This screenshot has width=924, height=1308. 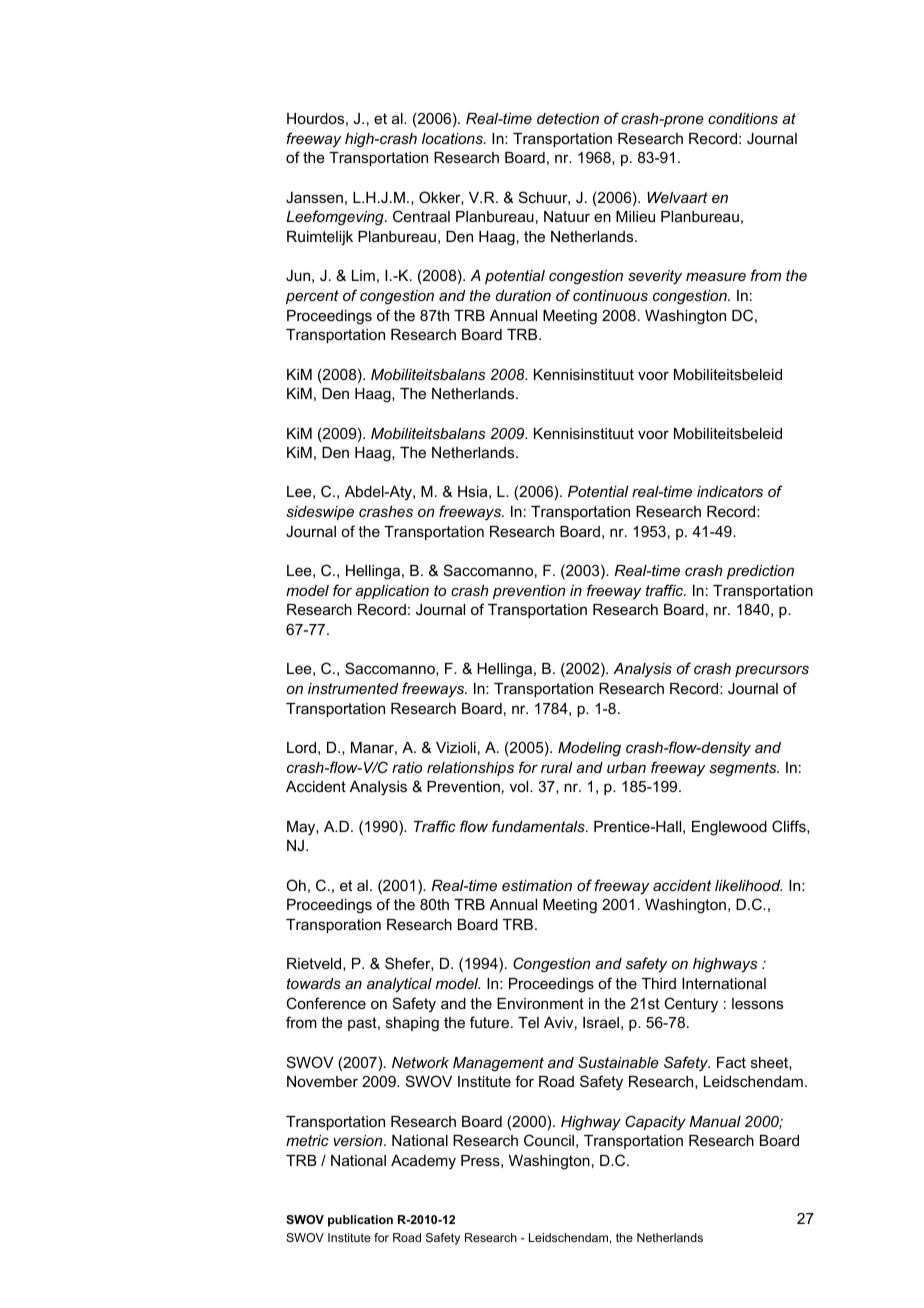 What do you see at coordinates (743, 118) in the screenshot?
I see `conditions` at bounding box center [743, 118].
